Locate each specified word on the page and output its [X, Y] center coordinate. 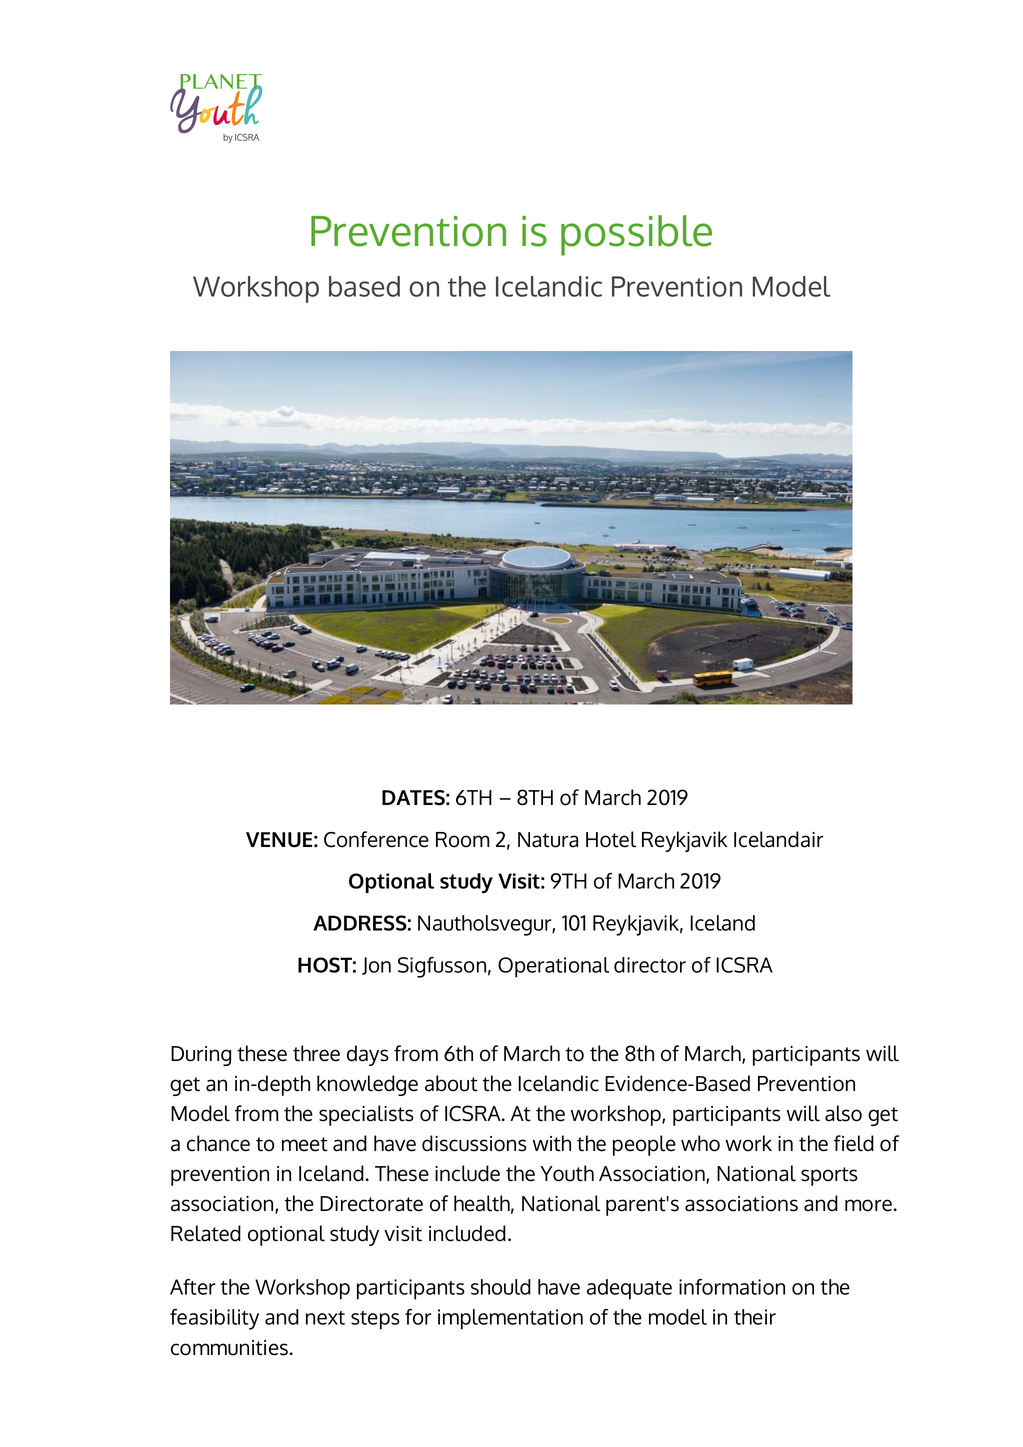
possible [636, 235]
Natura [548, 840]
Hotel [611, 839]
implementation [510, 1319]
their [755, 1317]
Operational [553, 967]
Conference [376, 839]
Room [462, 840]
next [325, 1318]
